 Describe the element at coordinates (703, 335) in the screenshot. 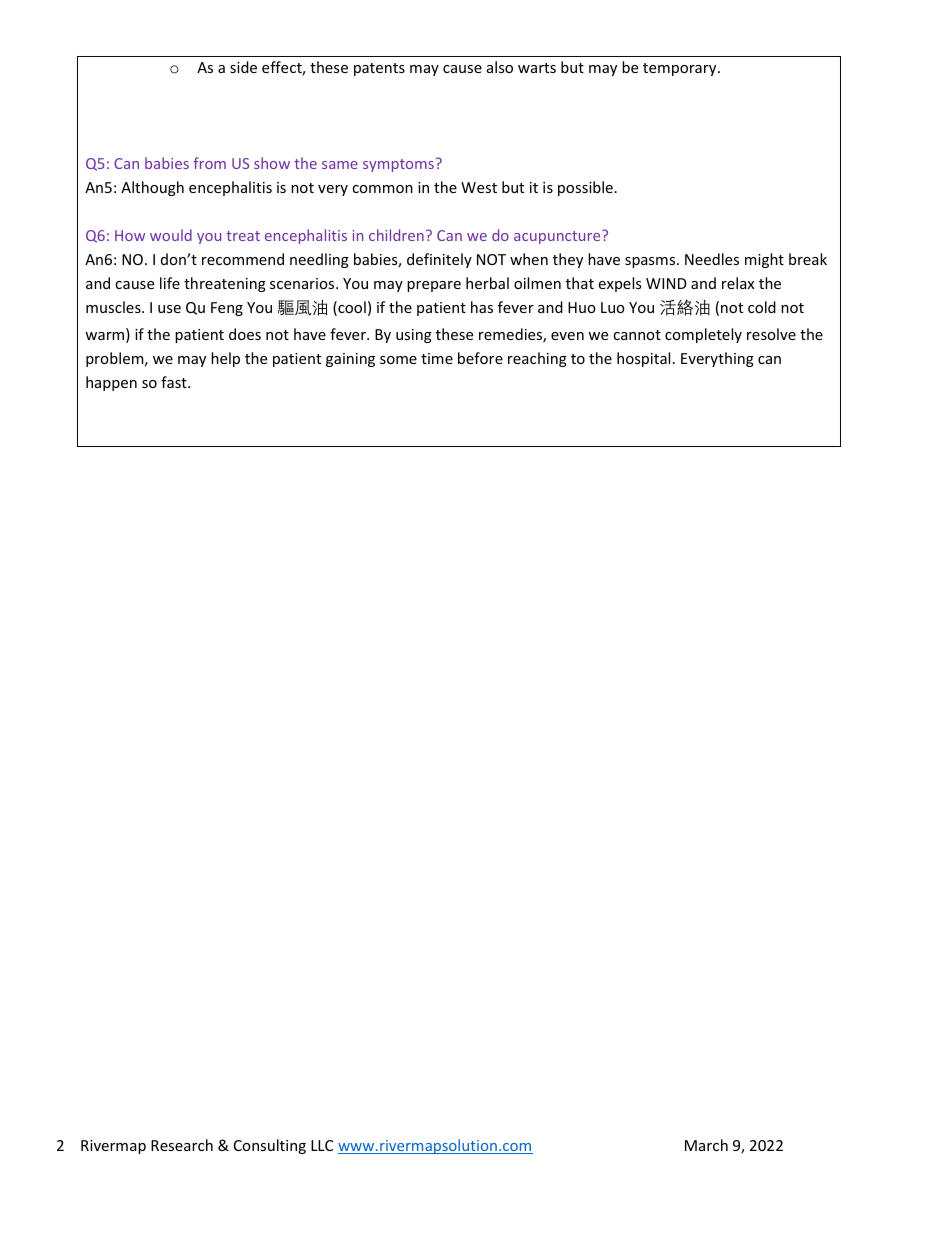

I see `completely` at that location.
